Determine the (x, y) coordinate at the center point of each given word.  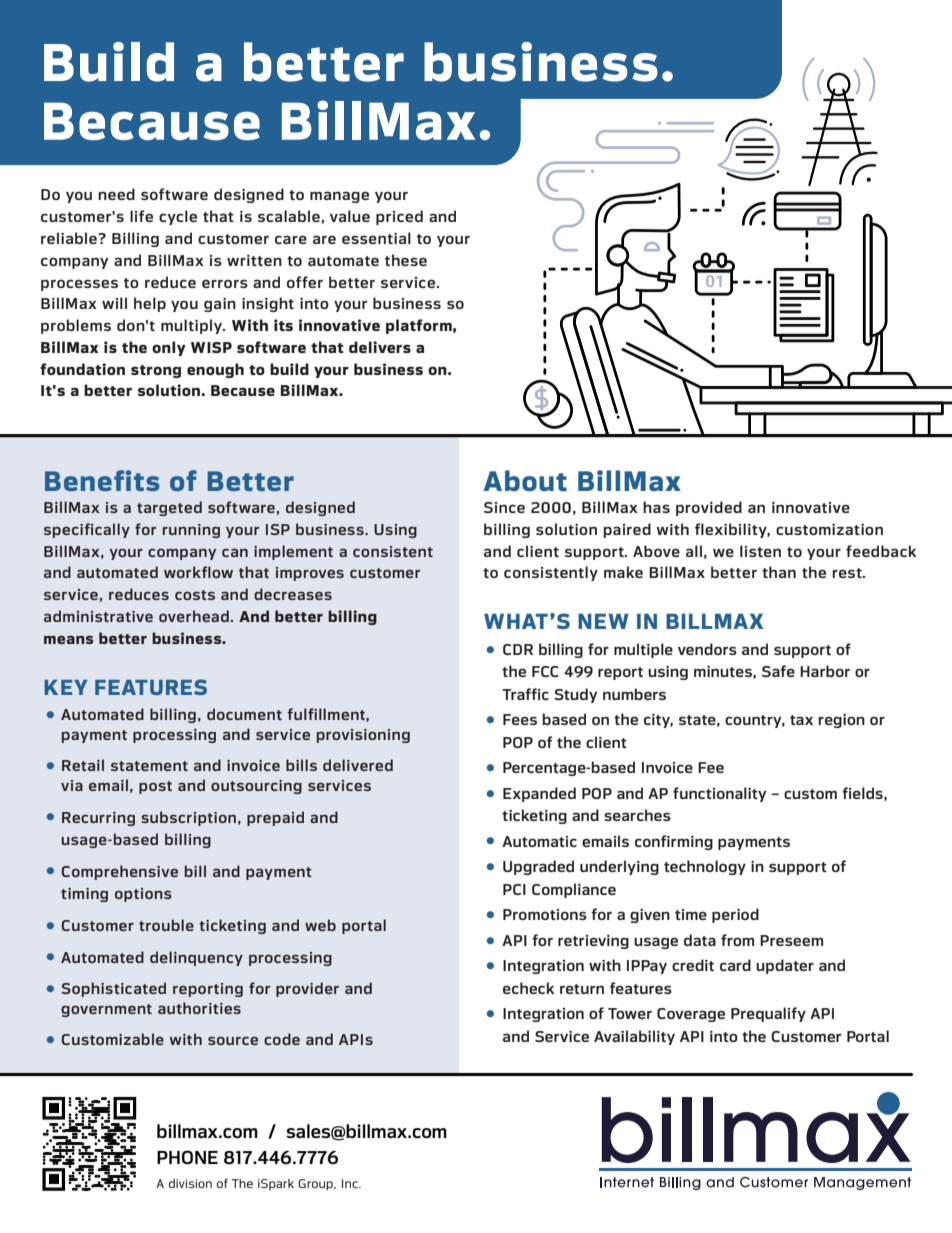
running (191, 531)
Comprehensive (120, 872)
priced (399, 217)
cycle (178, 217)
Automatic (539, 841)
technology (705, 867)
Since (504, 507)
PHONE (187, 1157)
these (406, 260)
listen (760, 551)
